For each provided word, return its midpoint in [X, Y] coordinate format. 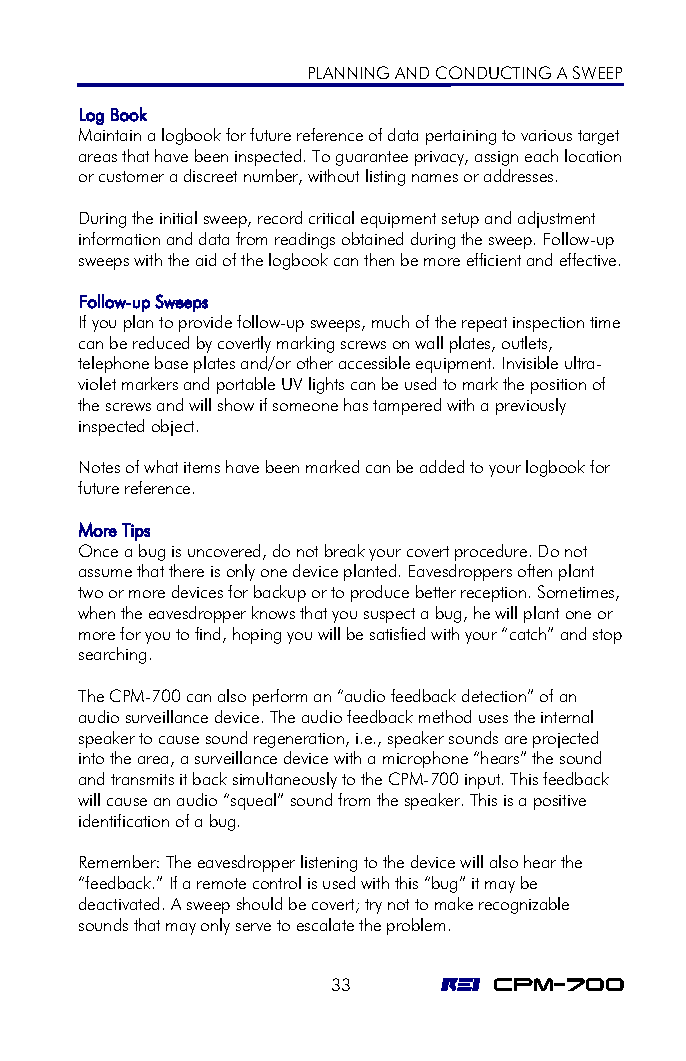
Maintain [110, 134]
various [546, 135]
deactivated [119, 903]
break [345, 550]
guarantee [372, 158]
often [535, 570]
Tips [136, 532]
